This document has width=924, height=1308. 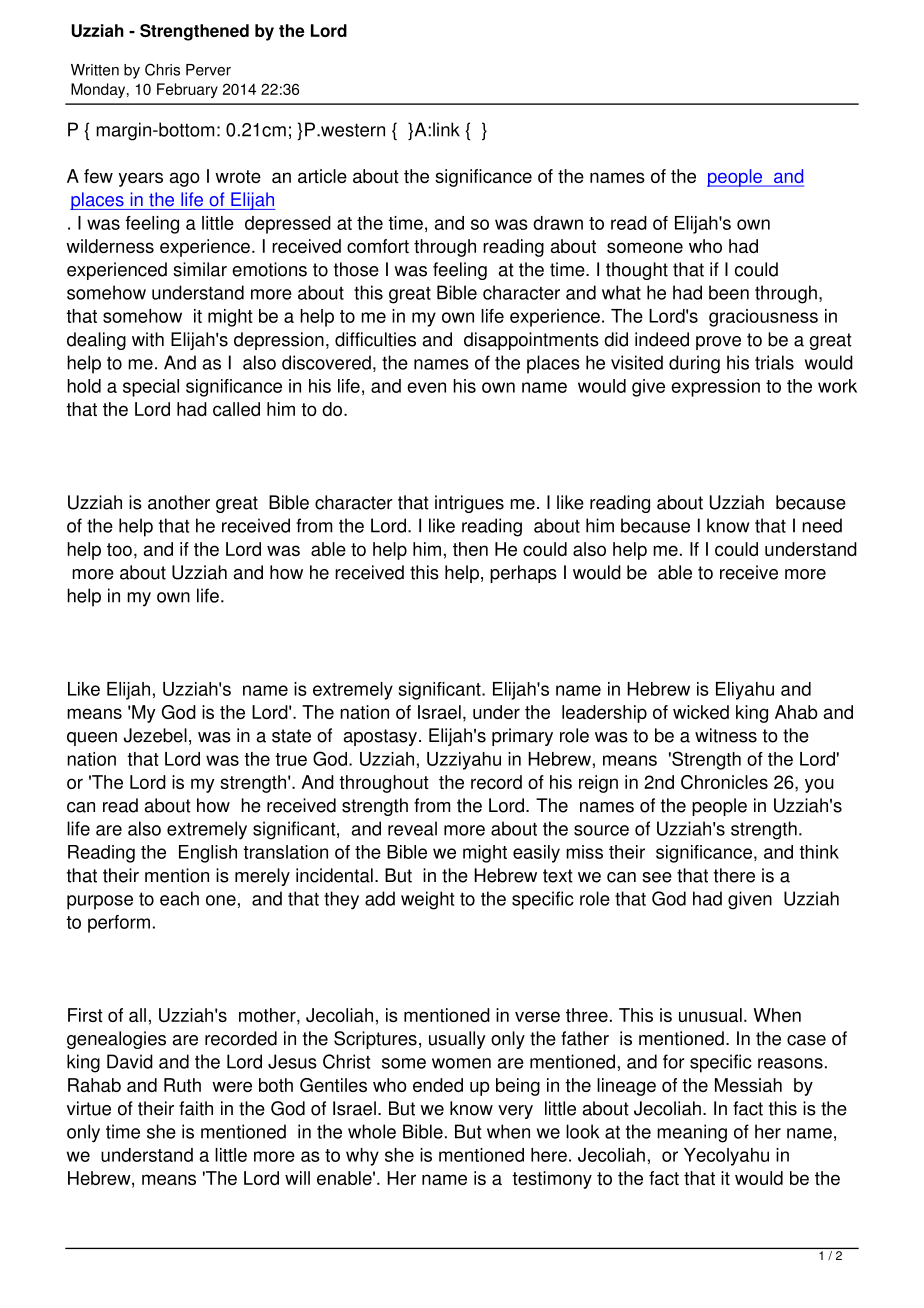 What do you see at coordinates (558, 223) in the document?
I see `drawn` at bounding box center [558, 223].
